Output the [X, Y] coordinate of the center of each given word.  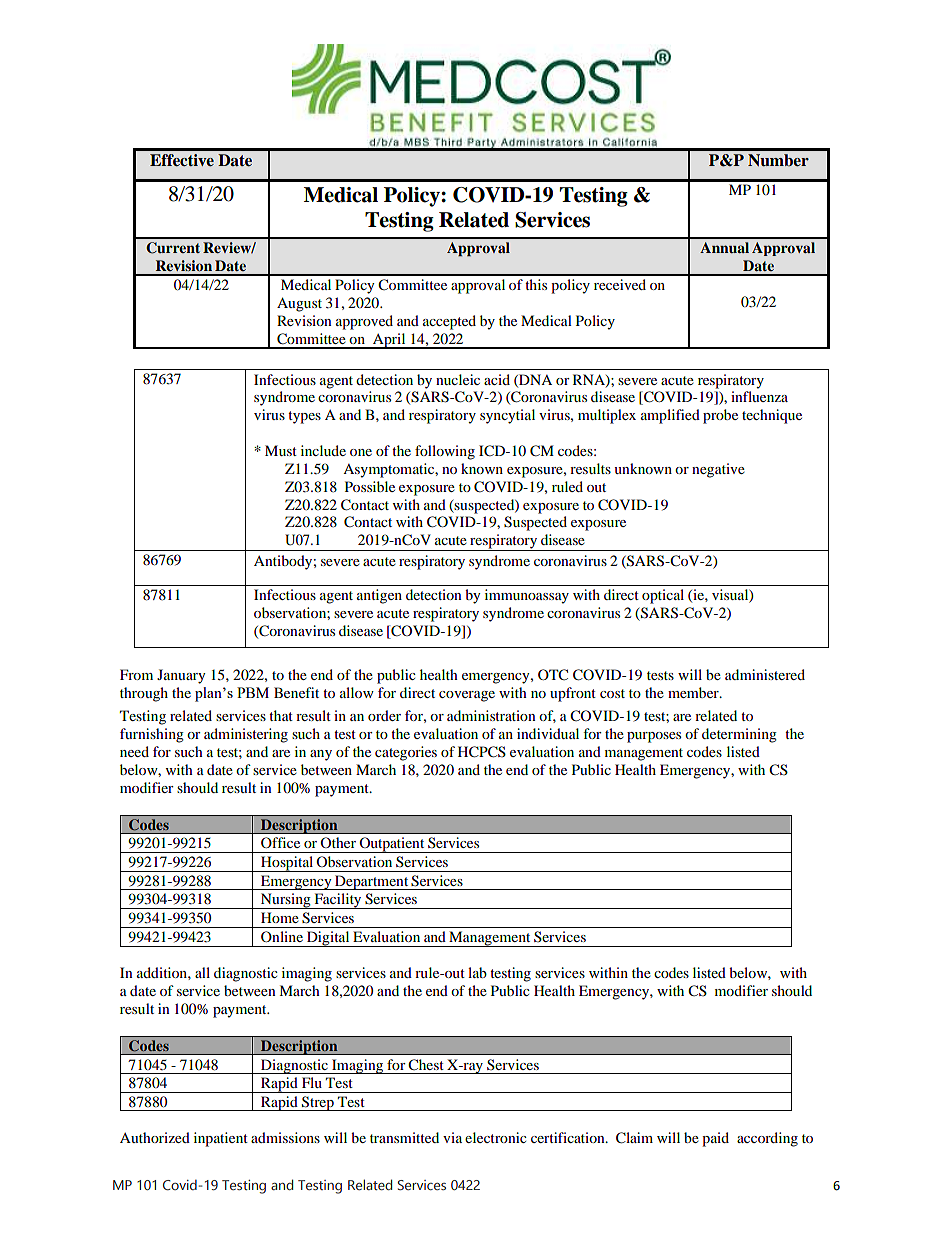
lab [477, 972]
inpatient [221, 1139]
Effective [182, 160]
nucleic [458, 379]
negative [718, 470]
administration [491, 715]
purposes [654, 737]
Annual [724, 247]
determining [739, 735]
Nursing [286, 901]
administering [246, 735]
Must [281, 450]
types [304, 417]
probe [720, 416]
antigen [379, 596]
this [536, 284]
